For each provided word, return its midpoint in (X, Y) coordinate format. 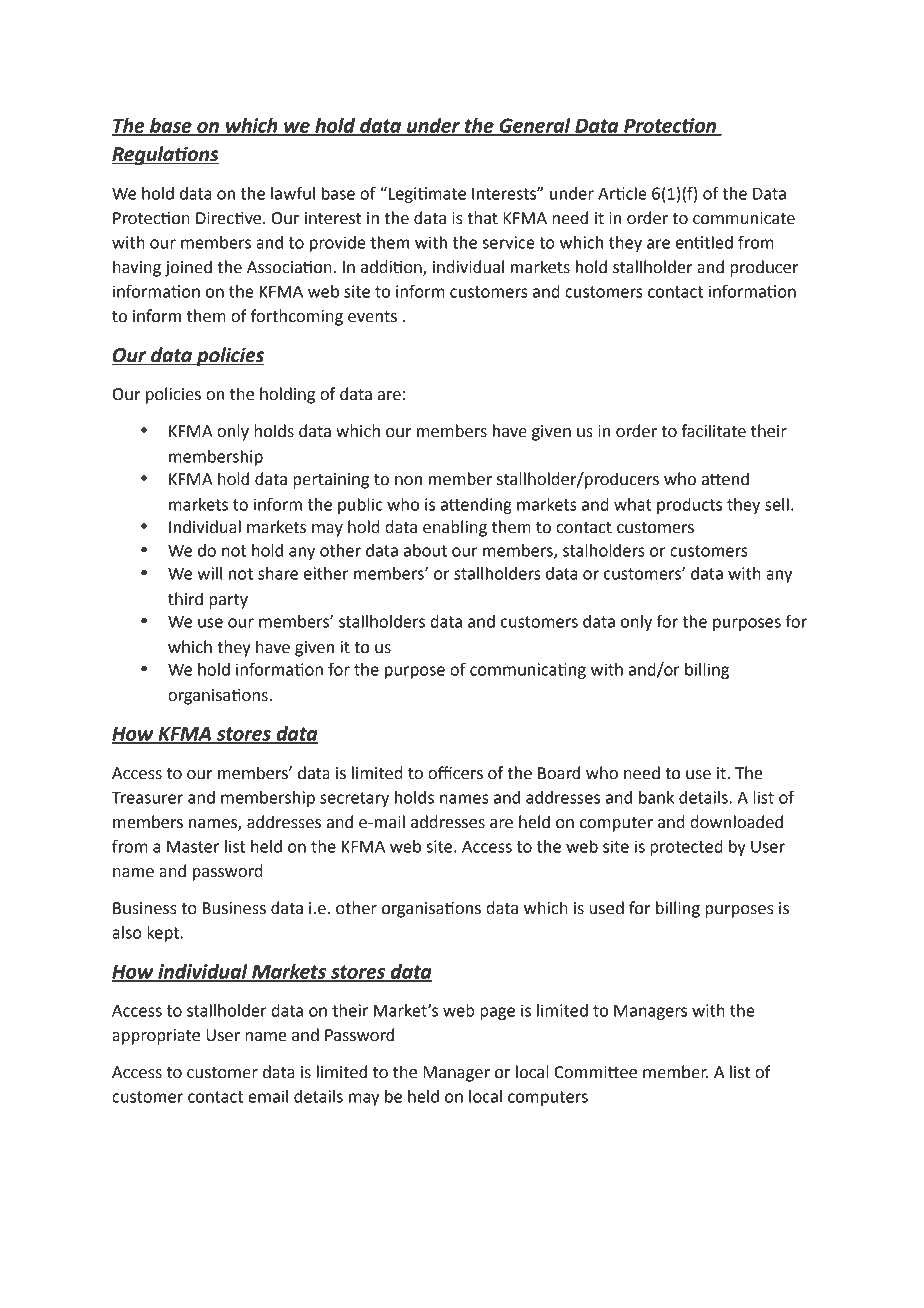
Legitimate (427, 195)
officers (455, 773)
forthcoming (297, 317)
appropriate (156, 1037)
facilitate (714, 431)
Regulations (165, 155)
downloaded (736, 822)
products (689, 506)
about (425, 550)
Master (193, 847)
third (185, 599)
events (372, 317)
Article (622, 193)
